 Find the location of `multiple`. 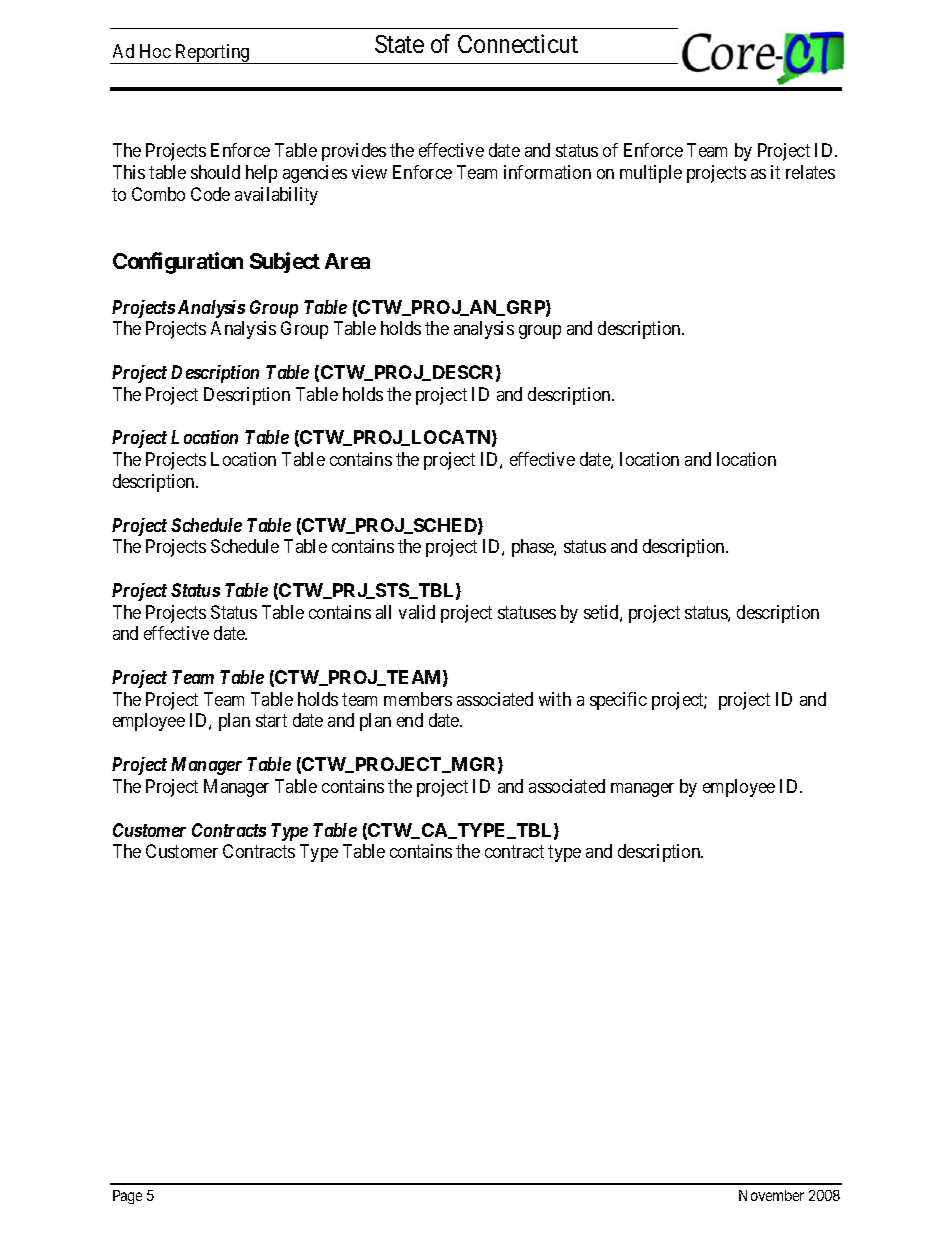

multiple is located at coordinates (651, 174).
